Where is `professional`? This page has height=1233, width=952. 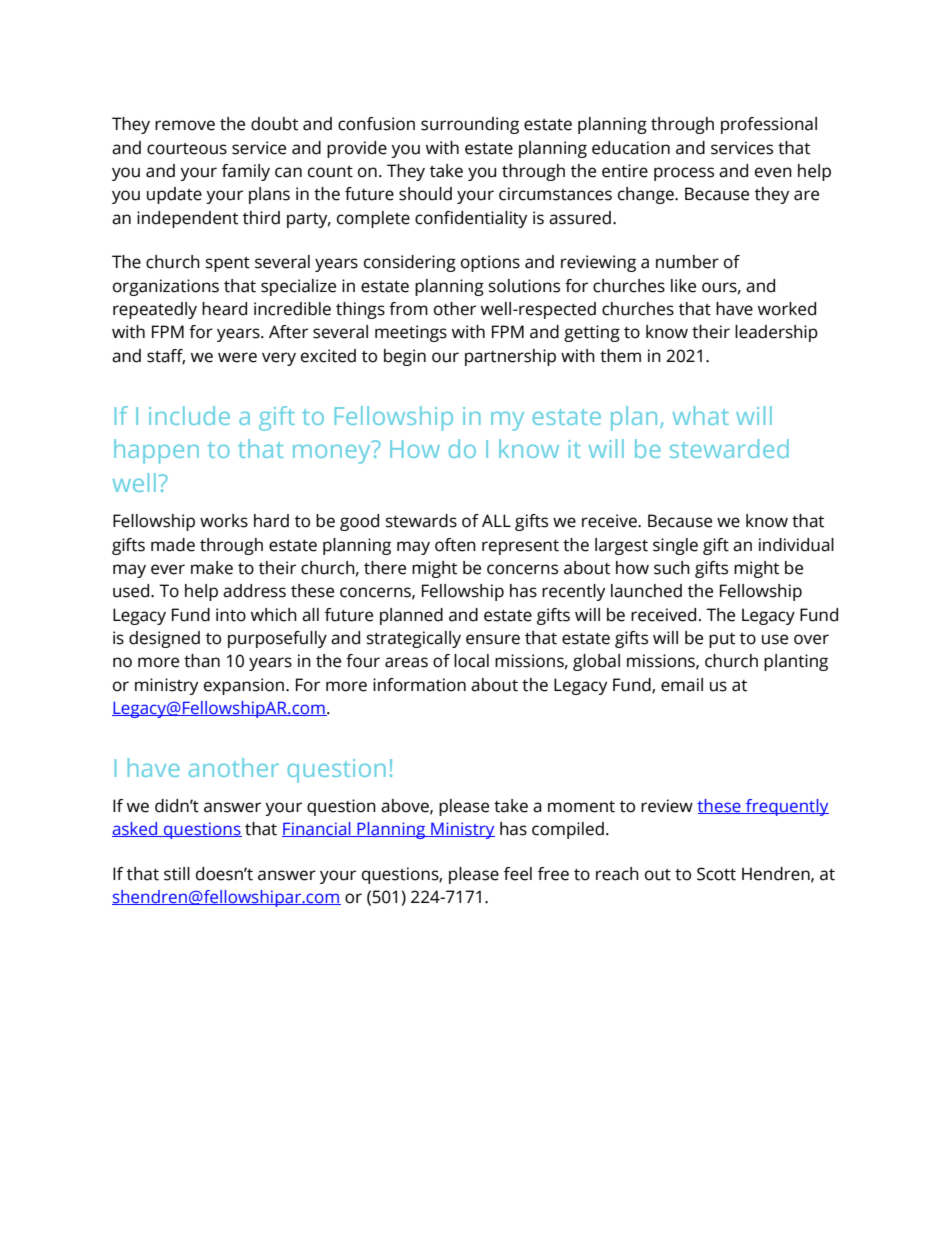
professional is located at coordinates (769, 125).
